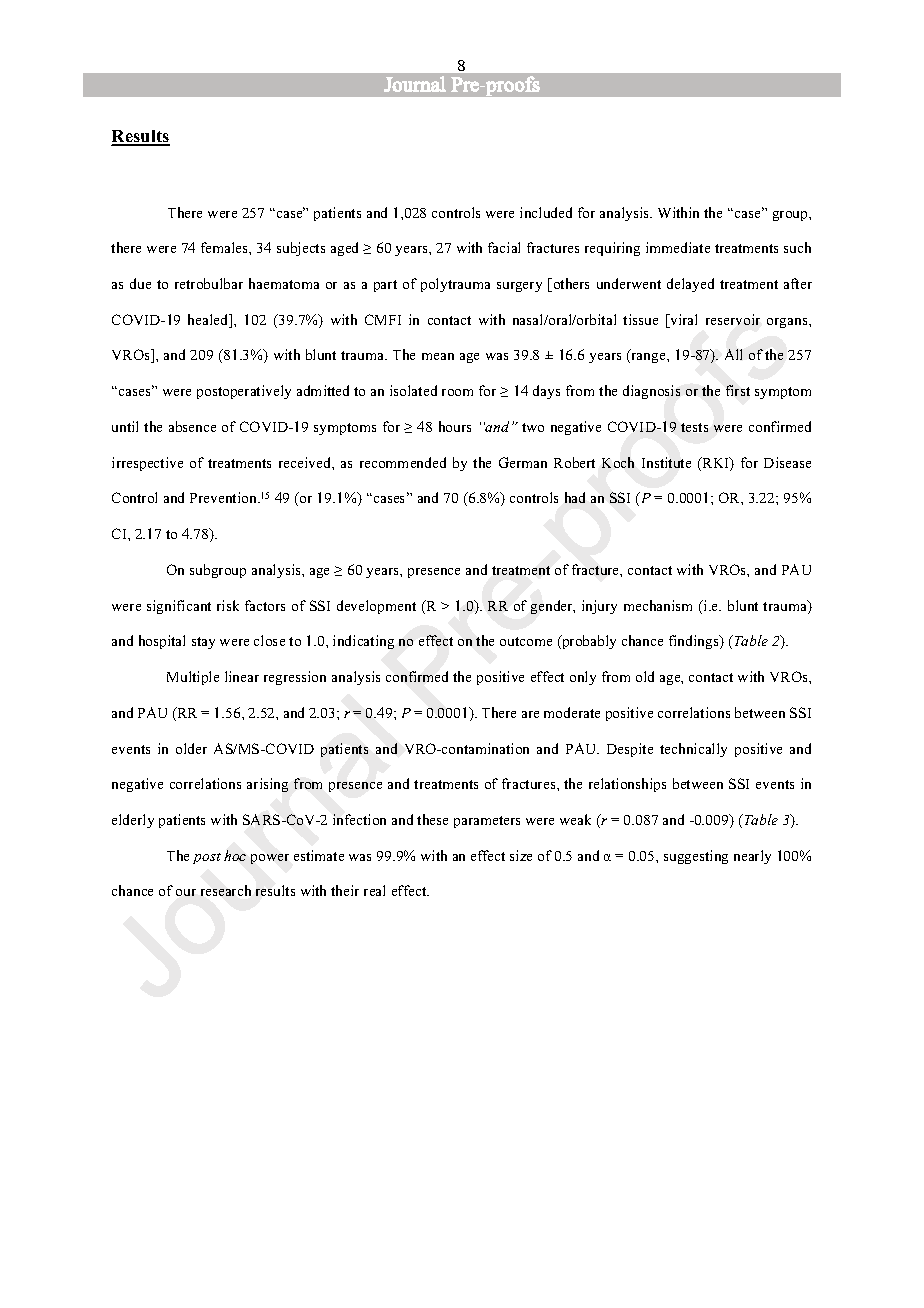  Describe the element at coordinates (678, 247) in the screenshot. I see `immediate` at that location.
